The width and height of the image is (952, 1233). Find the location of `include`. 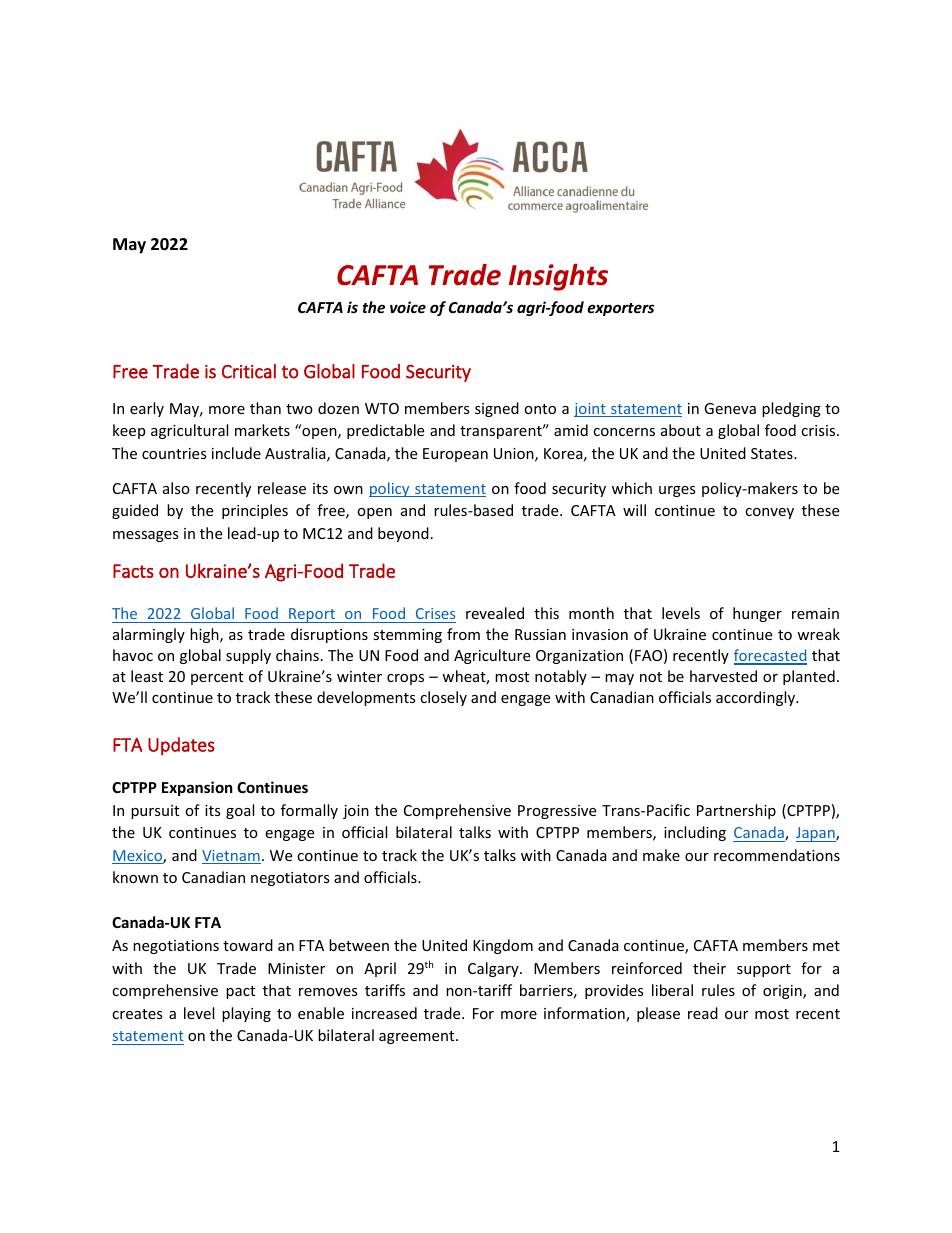

include is located at coordinates (236, 453).
